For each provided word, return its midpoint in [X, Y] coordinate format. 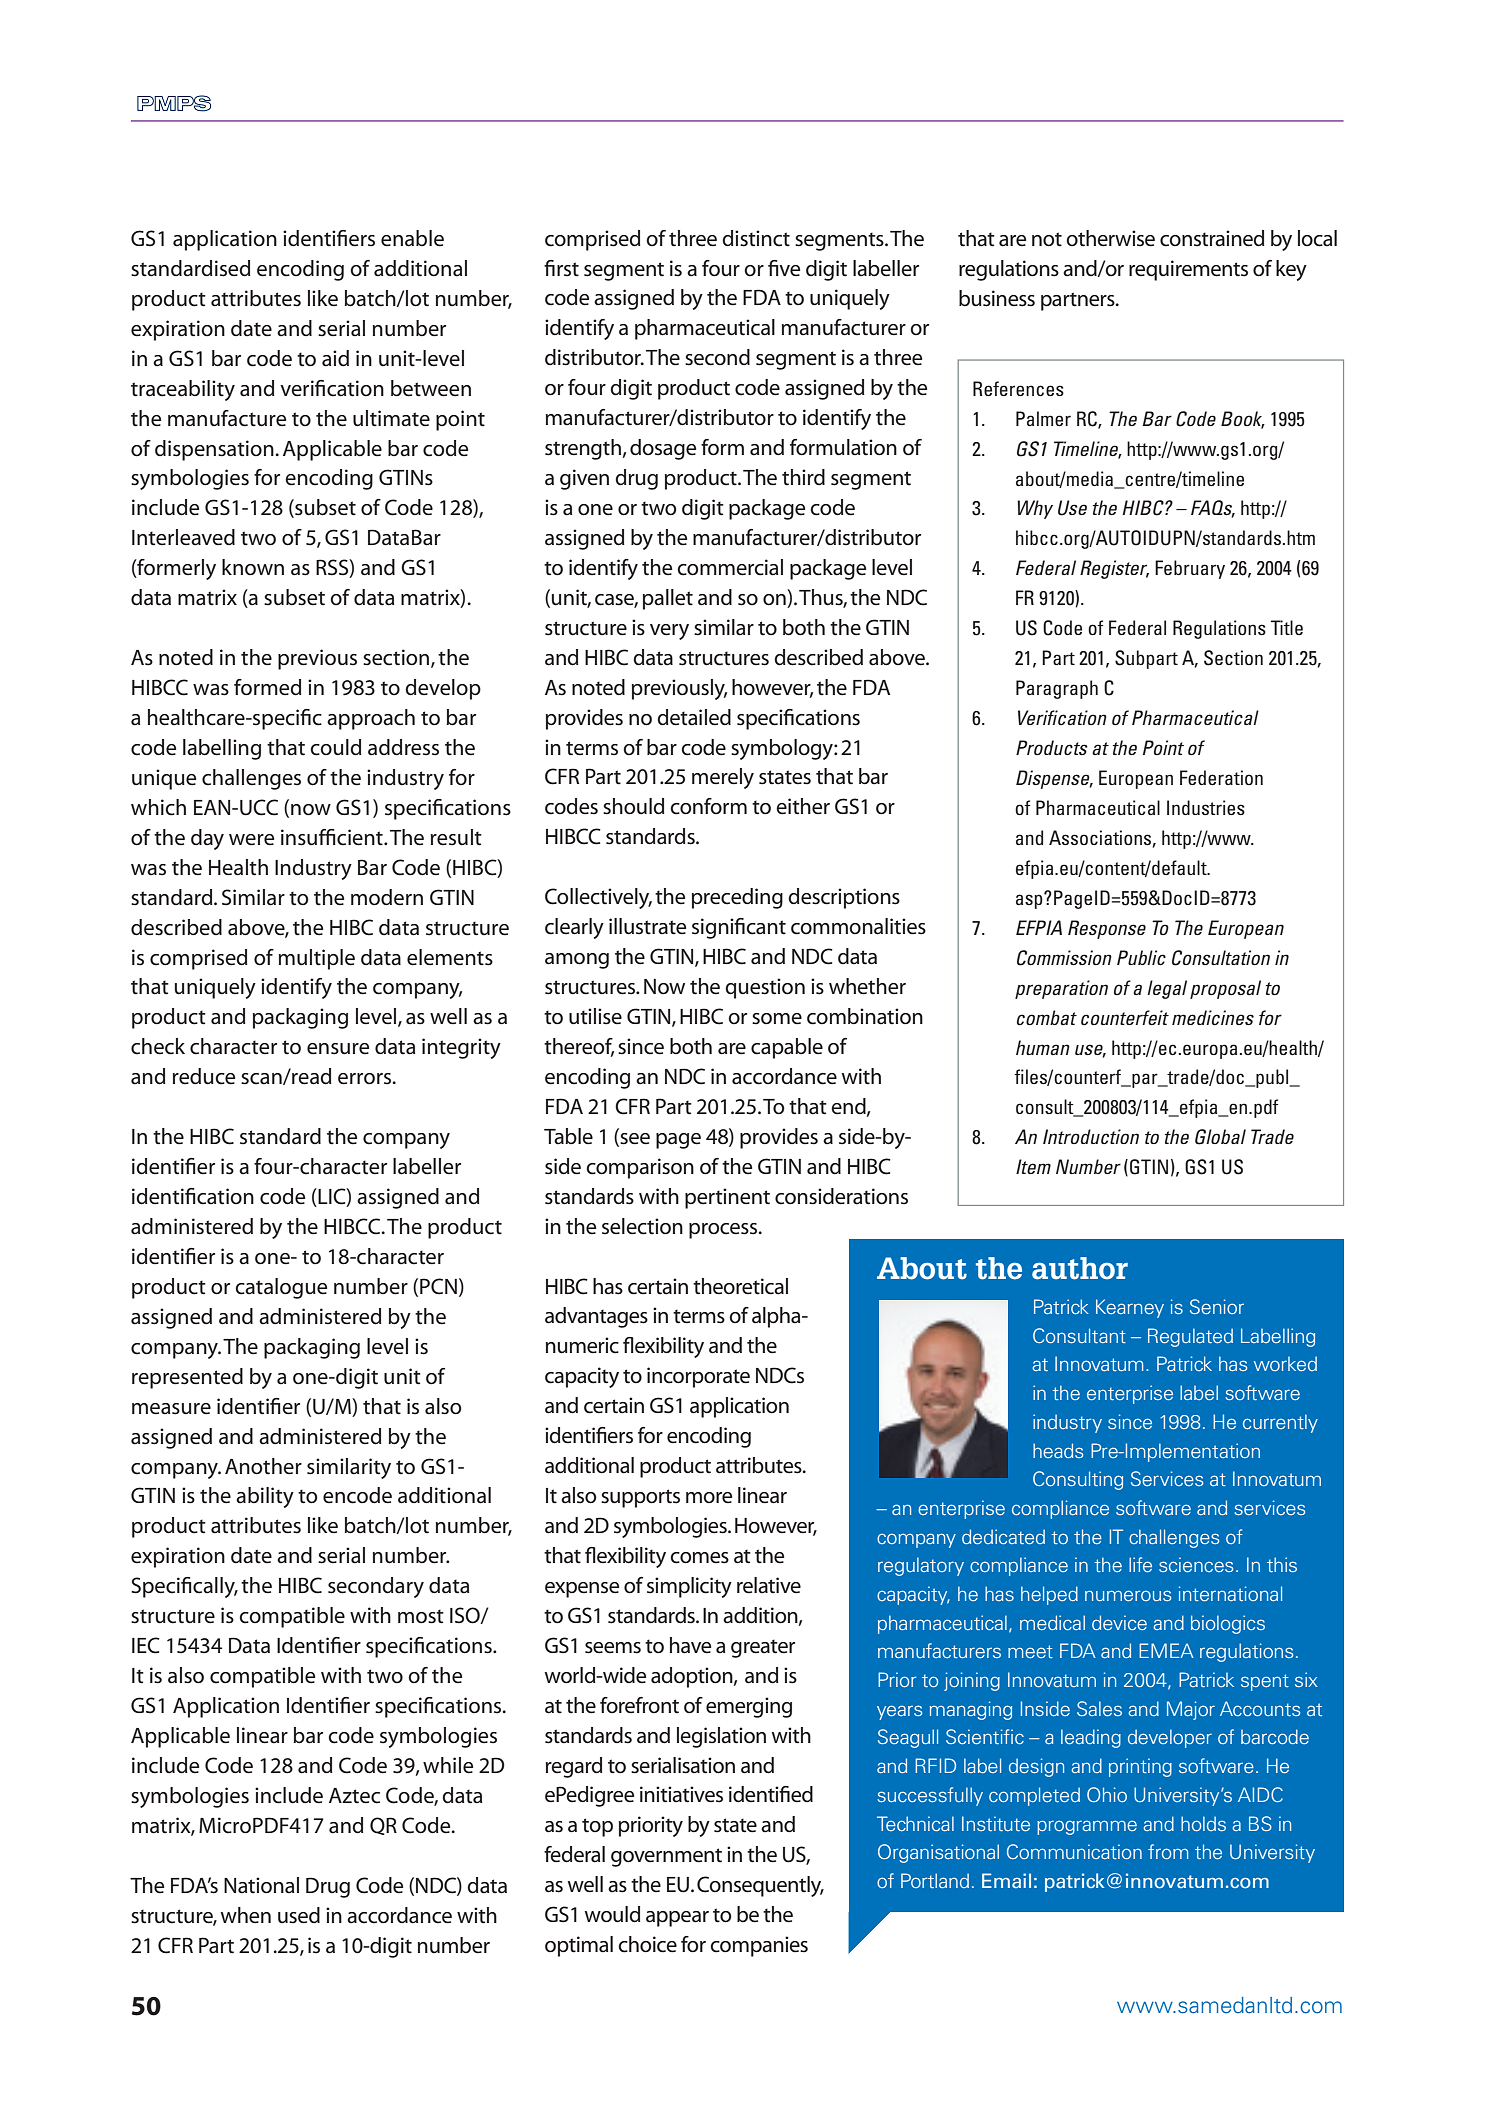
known [253, 567]
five [784, 268]
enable [412, 238]
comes [699, 1558]
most [421, 1616]
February [1190, 569]
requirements [1188, 270]
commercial [730, 567]
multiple [317, 959]
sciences [1196, 1564]
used [299, 1915]
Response [1107, 929]
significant [739, 928]
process [724, 1231]
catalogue [281, 1288]
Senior [1217, 1306]
